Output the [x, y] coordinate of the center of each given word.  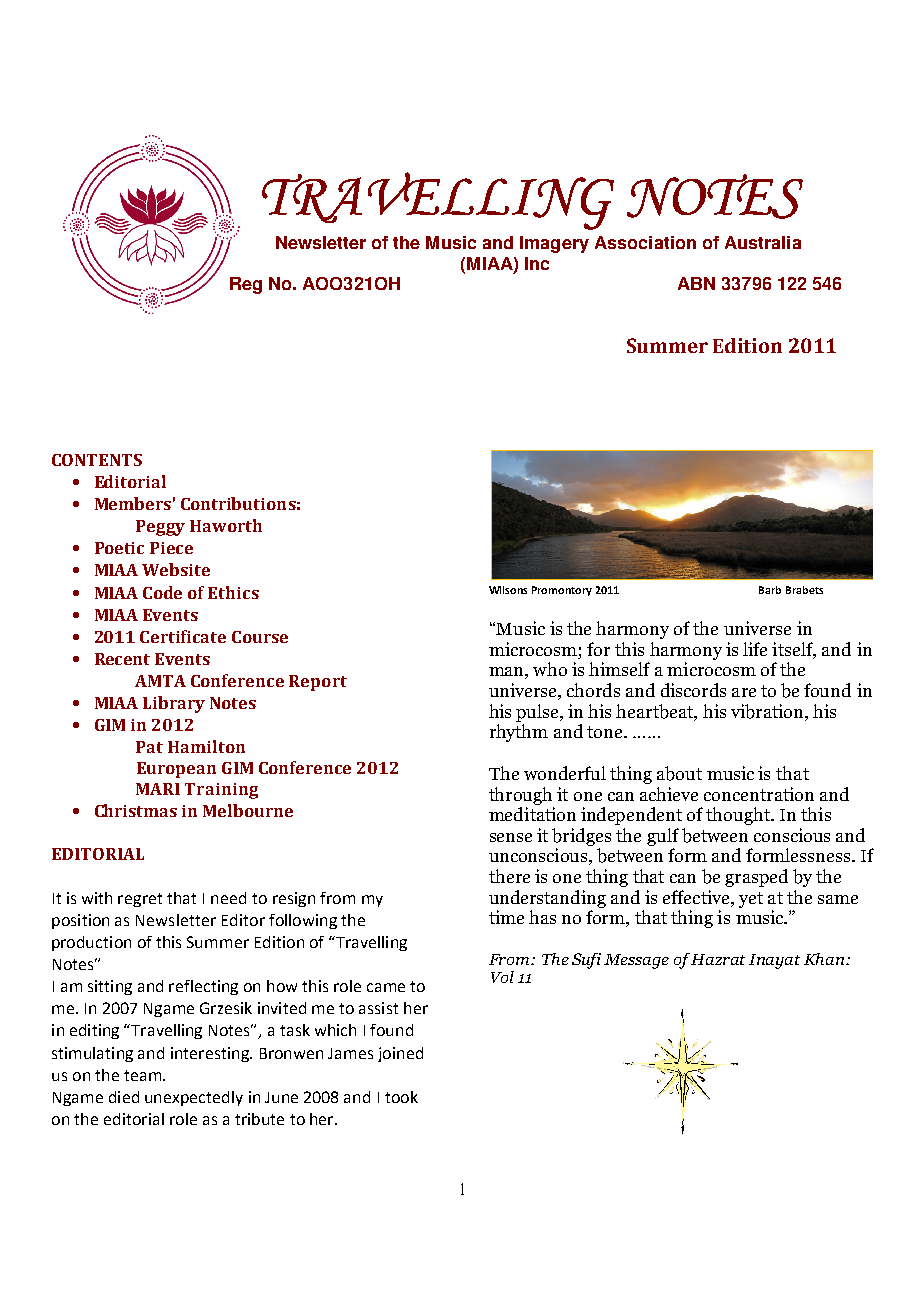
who [550, 669]
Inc [537, 263]
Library [174, 704]
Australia [763, 242]
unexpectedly [194, 1098]
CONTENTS [97, 460]
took [401, 1097]
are [744, 692]
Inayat [774, 961]
